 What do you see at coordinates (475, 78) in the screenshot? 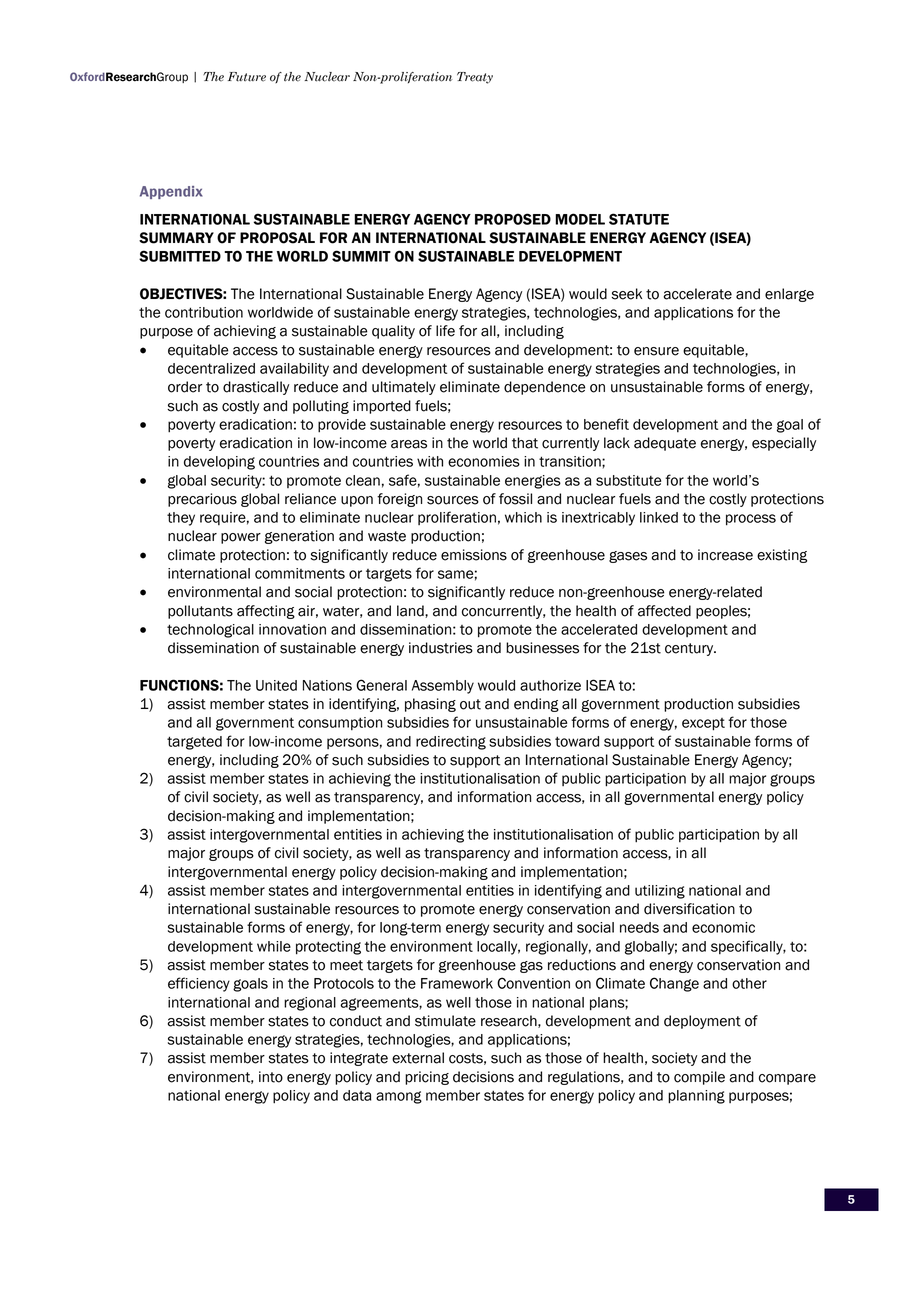
I see `Treaty` at bounding box center [475, 78].
